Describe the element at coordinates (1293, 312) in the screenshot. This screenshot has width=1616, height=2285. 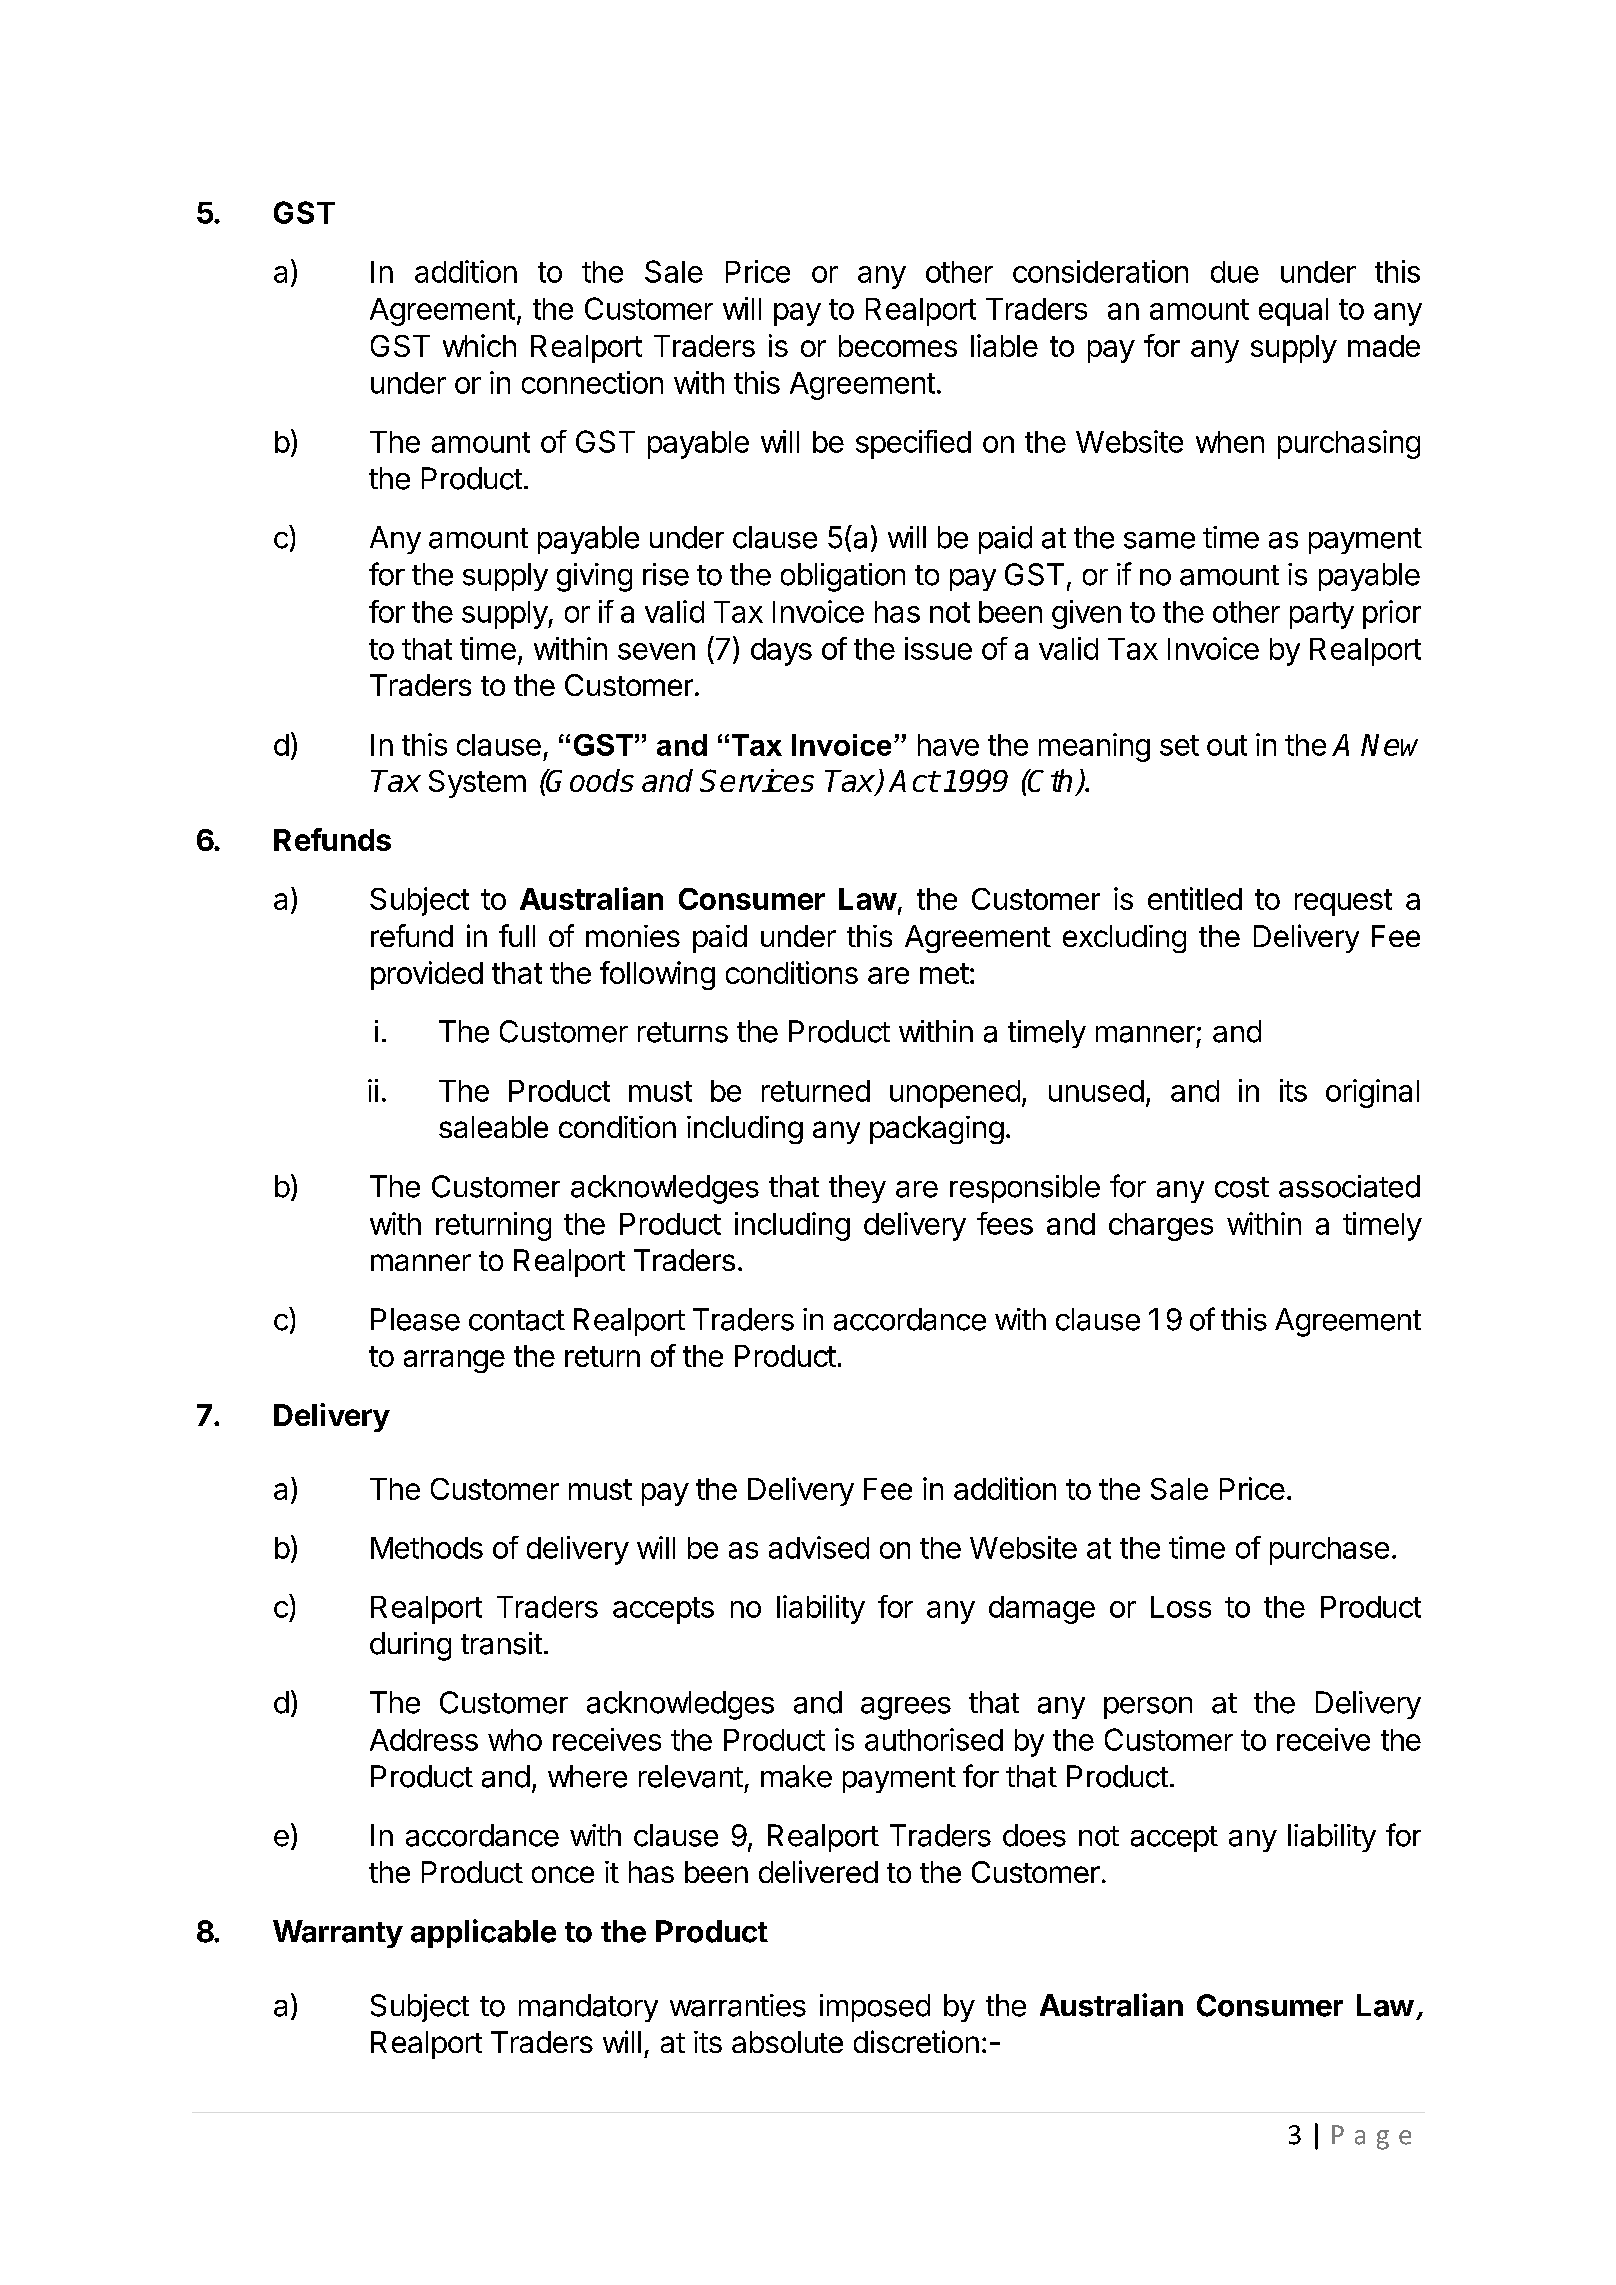
I see `equal` at that location.
